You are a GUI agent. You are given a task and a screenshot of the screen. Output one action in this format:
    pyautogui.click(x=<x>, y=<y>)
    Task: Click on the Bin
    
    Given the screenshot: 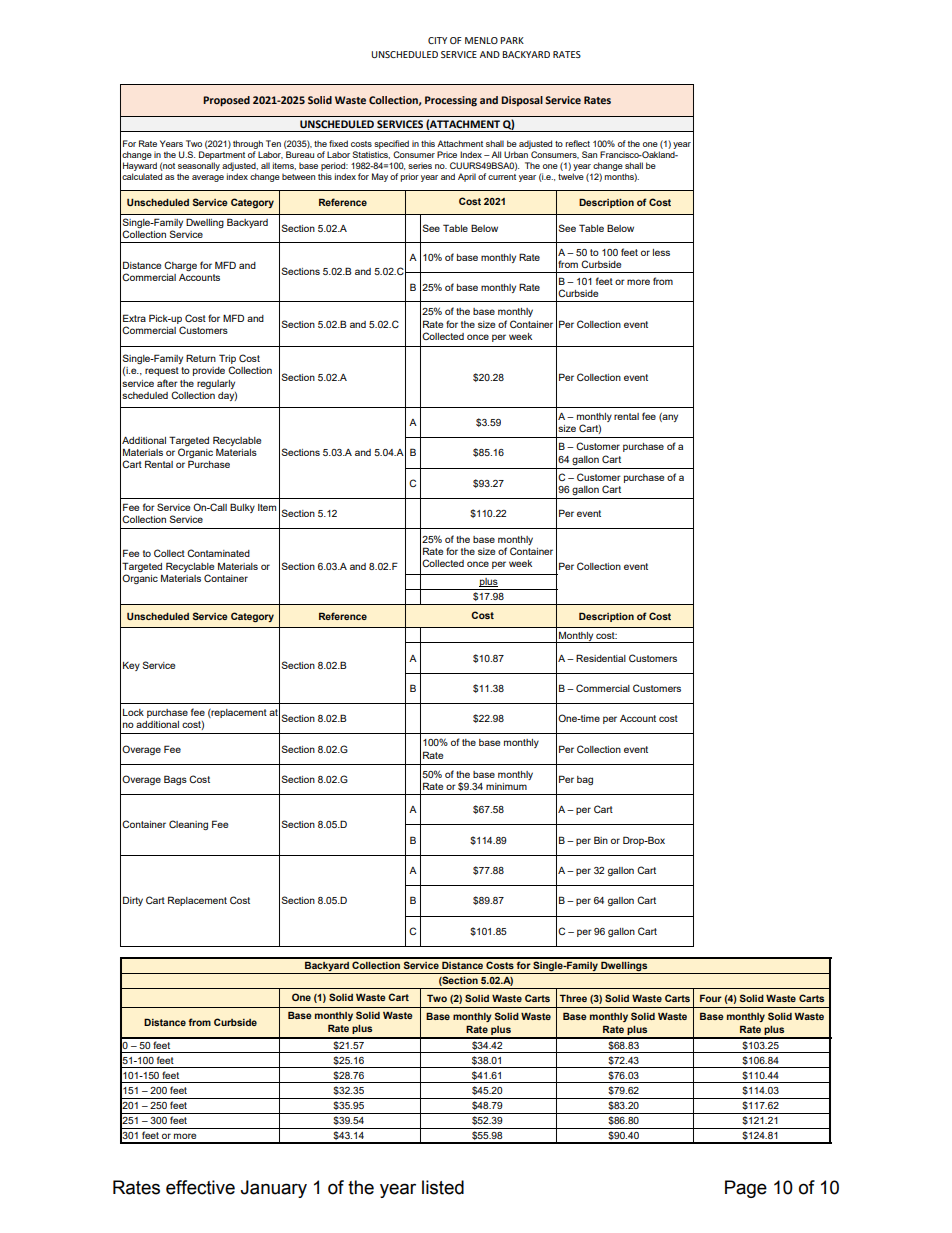 What is the action you would take?
    pyautogui.click(x=601, y=840)
